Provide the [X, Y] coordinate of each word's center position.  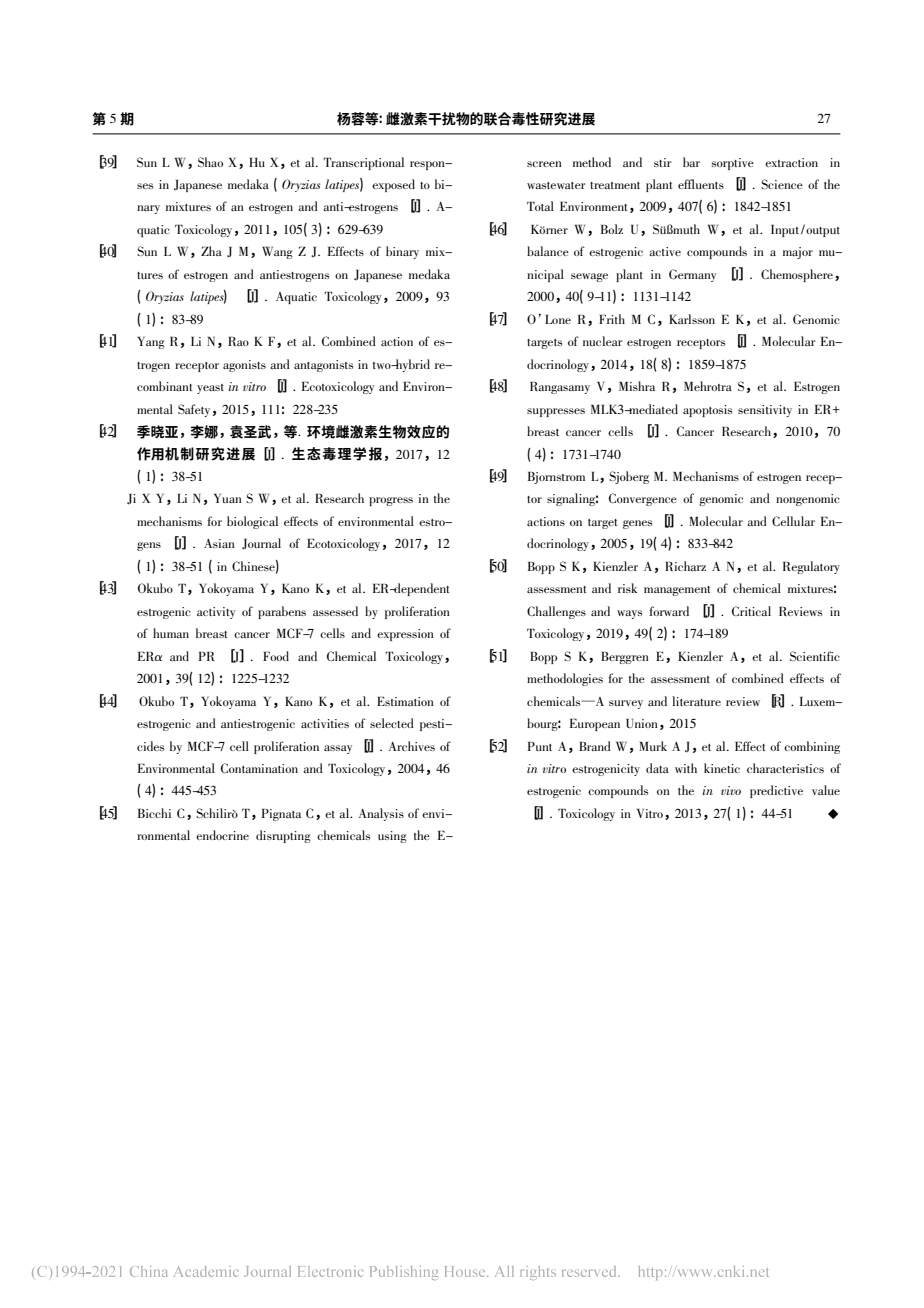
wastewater [556, 185]
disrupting [283, 836]
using [392, 837]
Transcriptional [363, 163]
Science [782, 184]
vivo [731, 790]
